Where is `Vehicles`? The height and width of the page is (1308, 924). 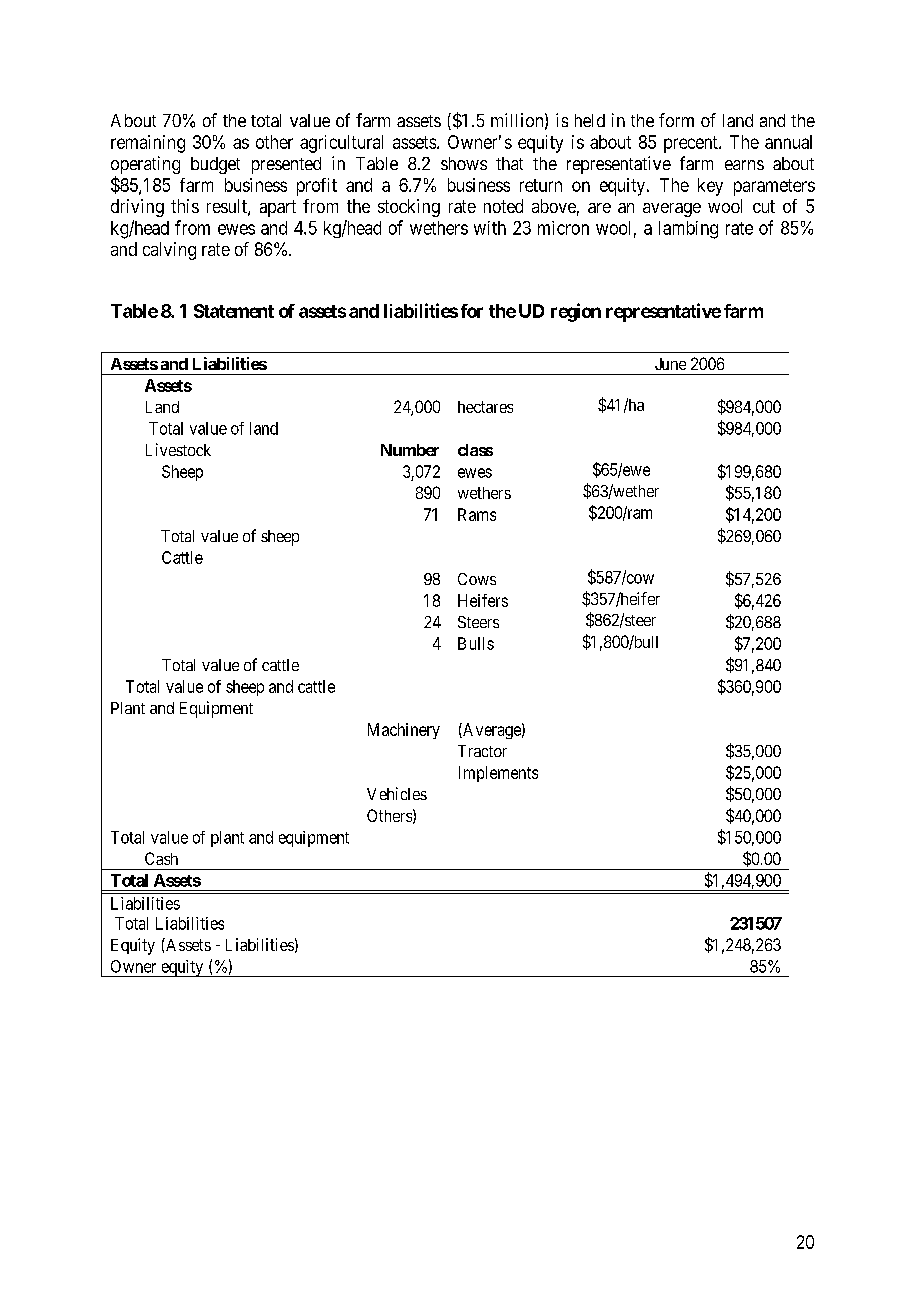 Vehicles is located at coordinates (397, 793).
